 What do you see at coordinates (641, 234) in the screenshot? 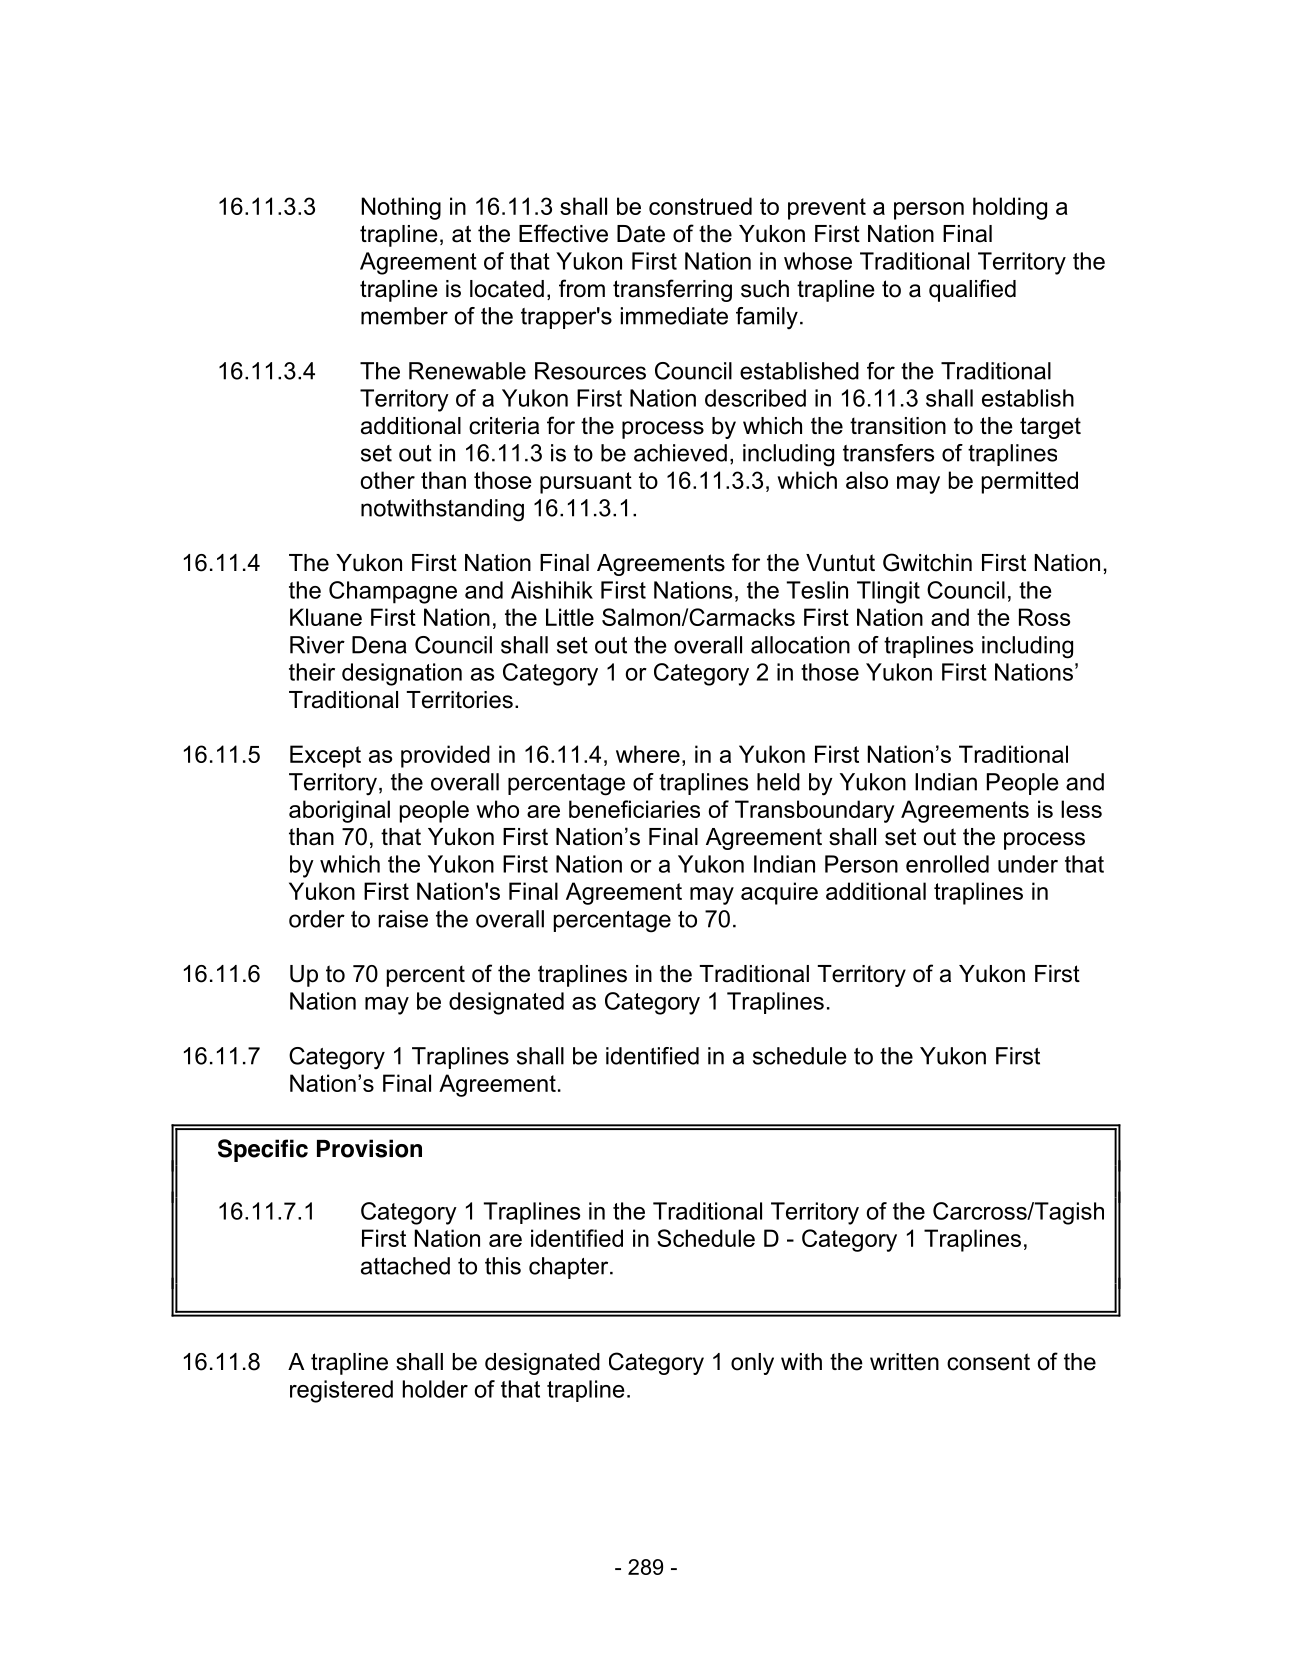
I see `Date` at bounding box center [641, 234].
